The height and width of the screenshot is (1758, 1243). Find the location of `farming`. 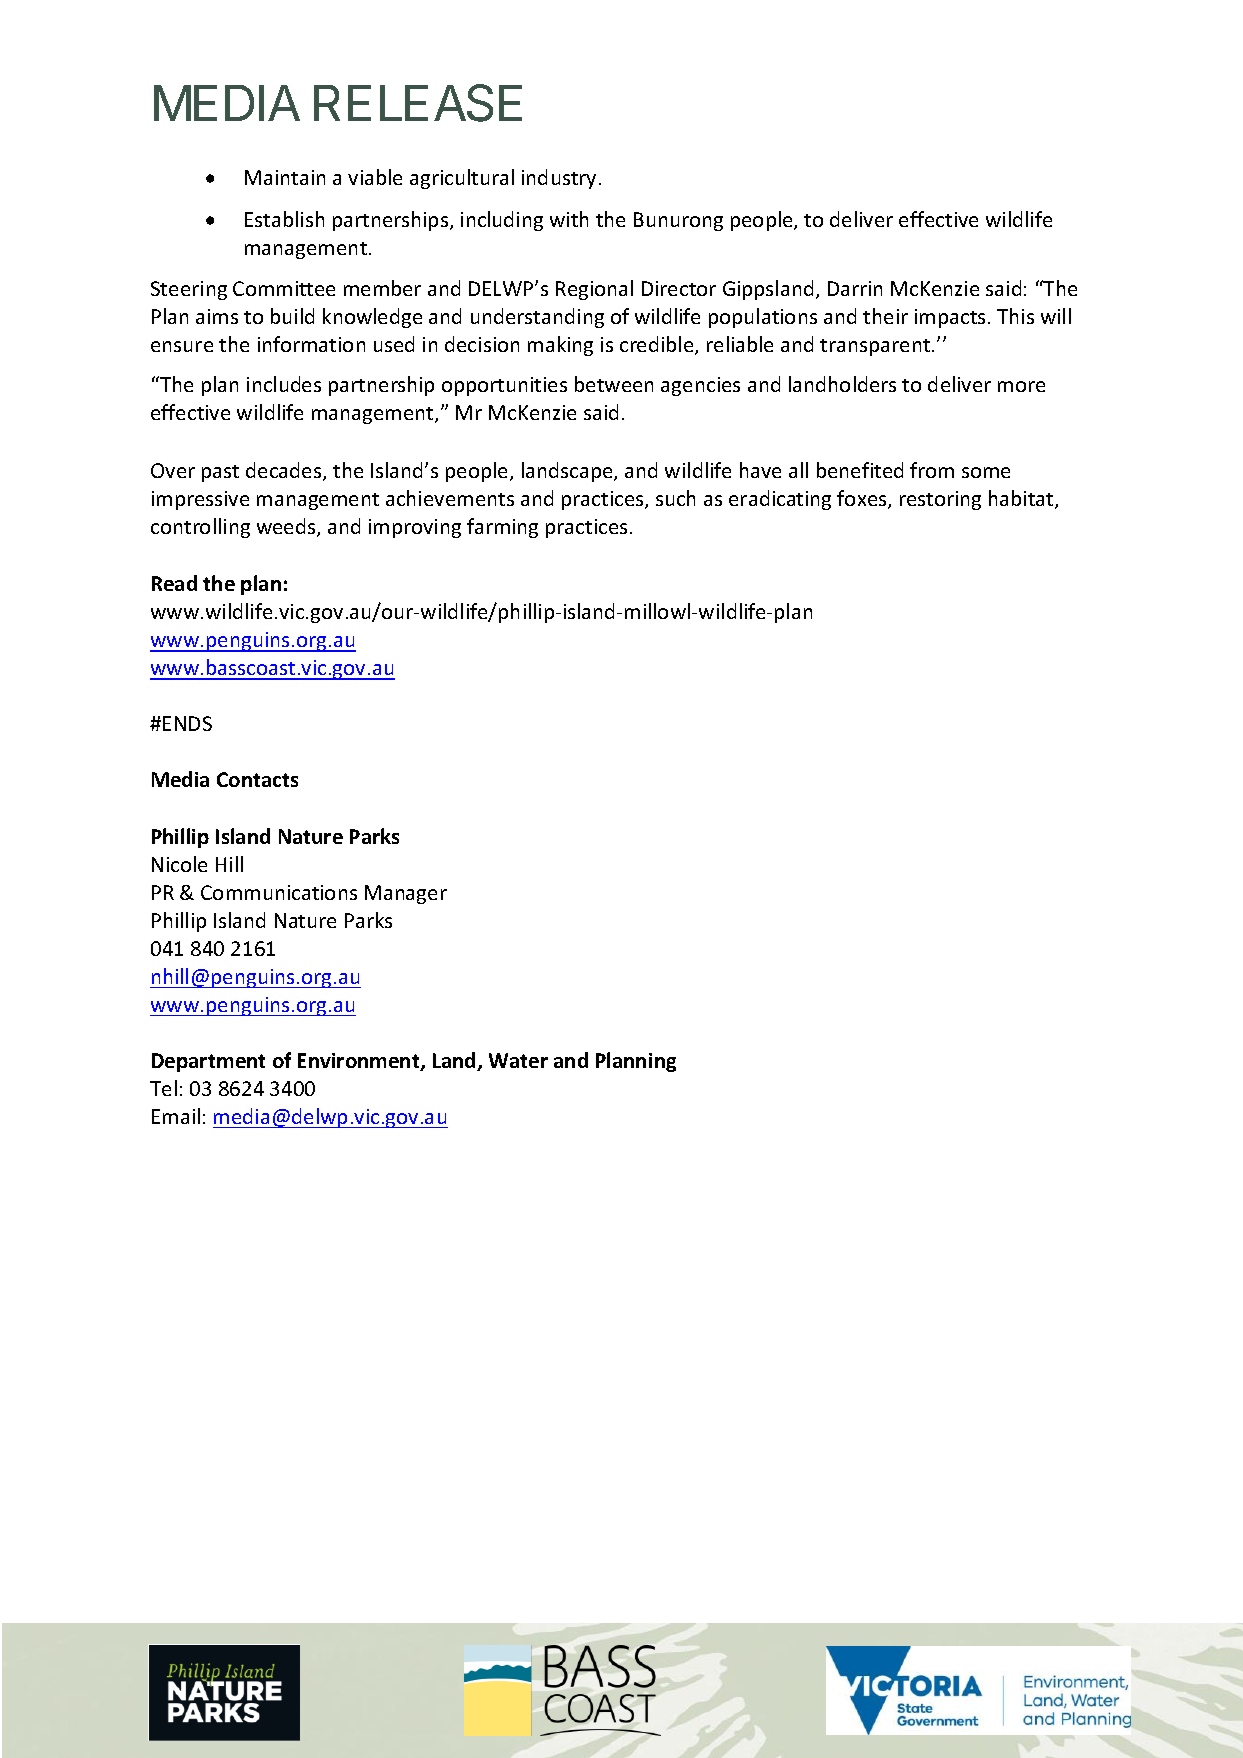

farming is located at coordinates (502, 528).
